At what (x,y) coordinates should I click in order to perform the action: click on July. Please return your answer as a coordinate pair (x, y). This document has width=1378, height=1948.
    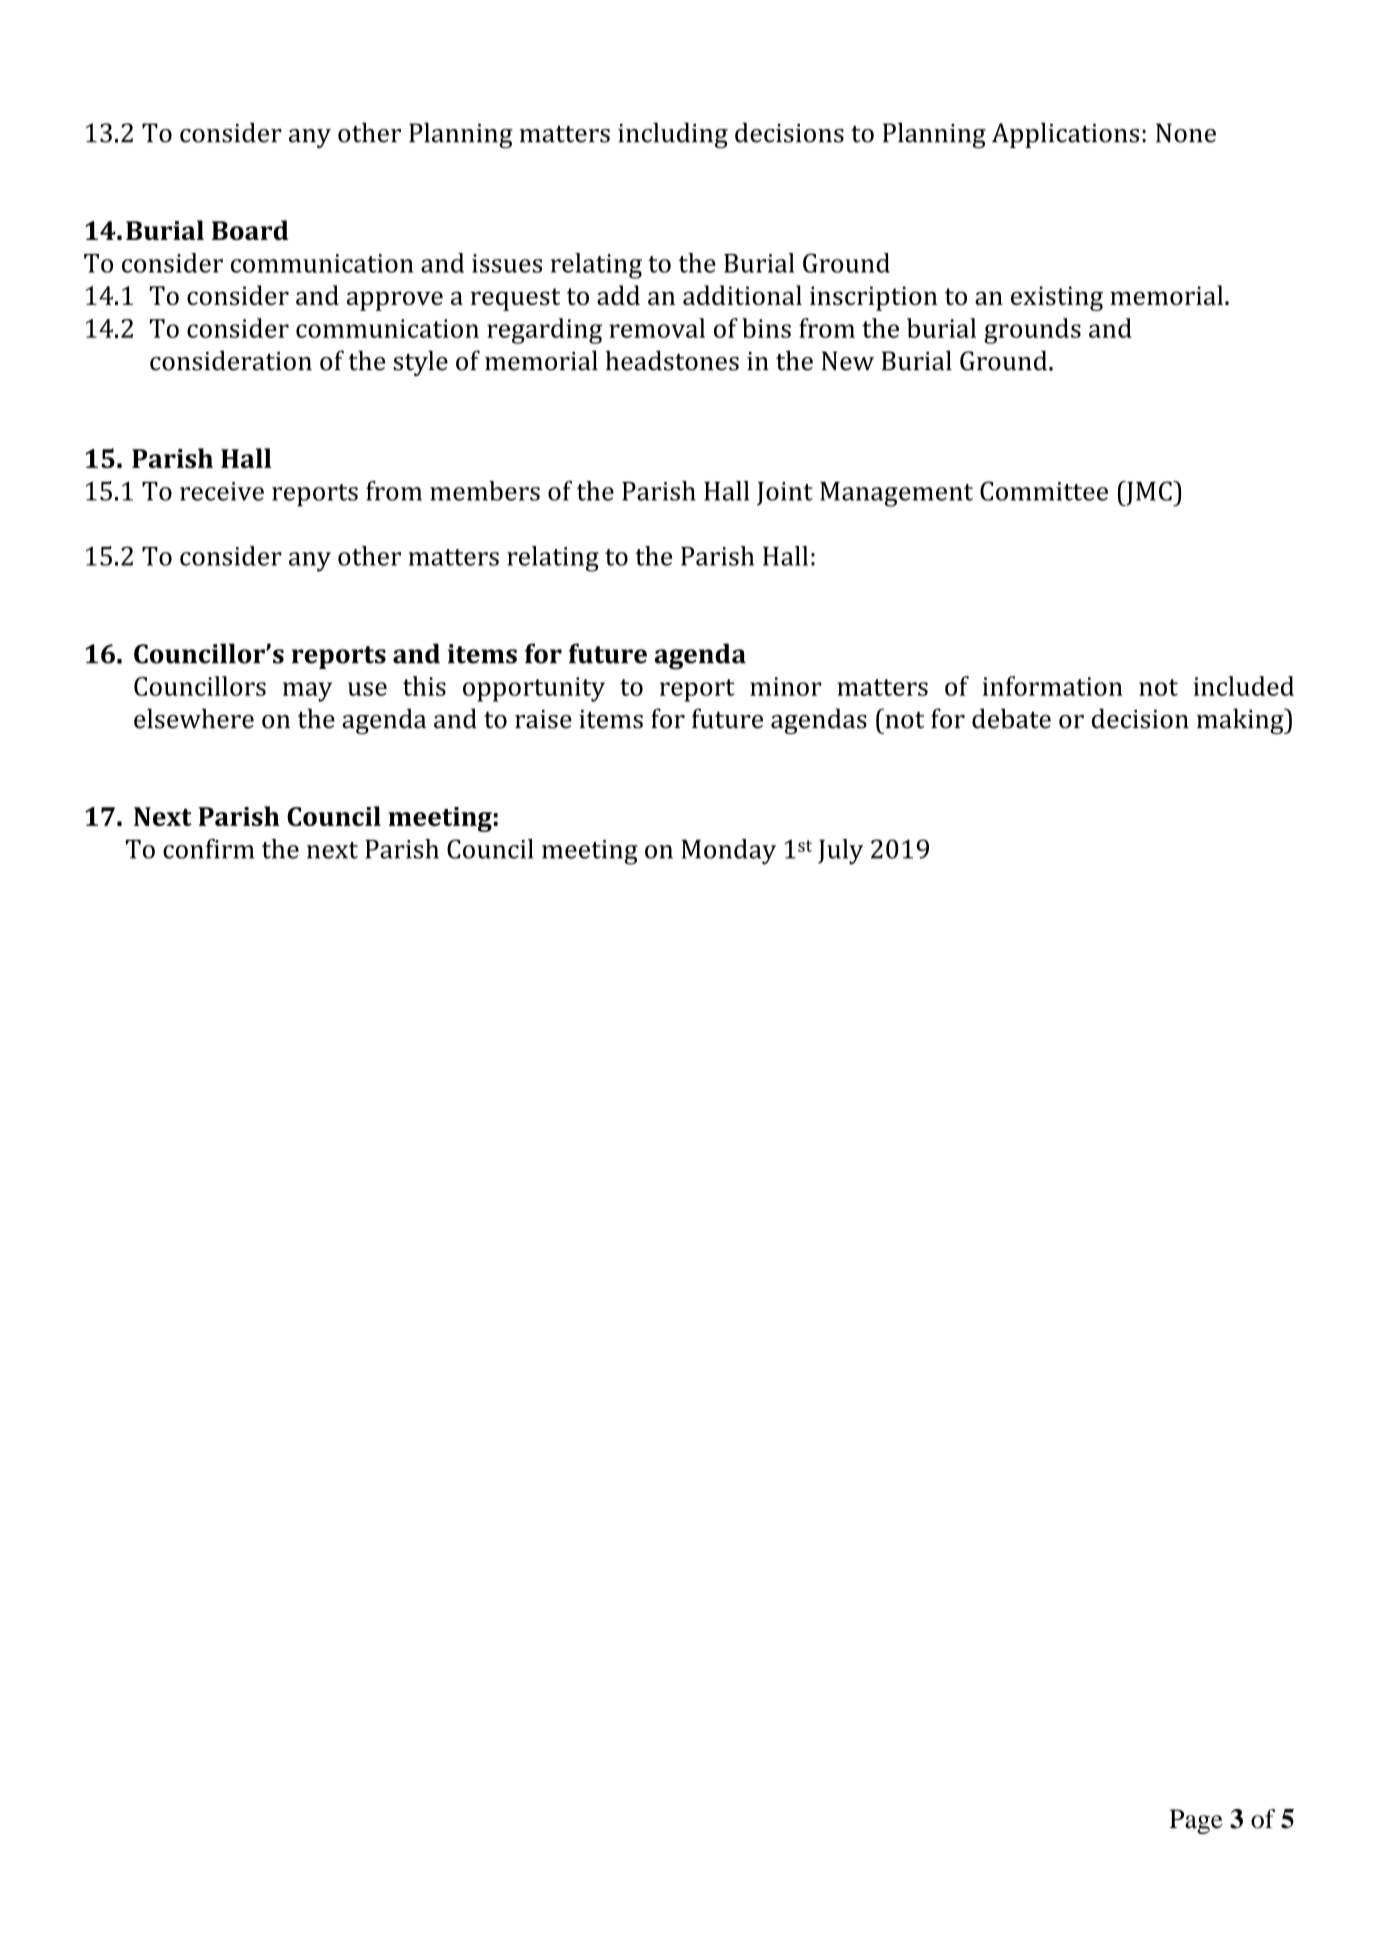
    Looking at the image, I should click on (841, 852).
